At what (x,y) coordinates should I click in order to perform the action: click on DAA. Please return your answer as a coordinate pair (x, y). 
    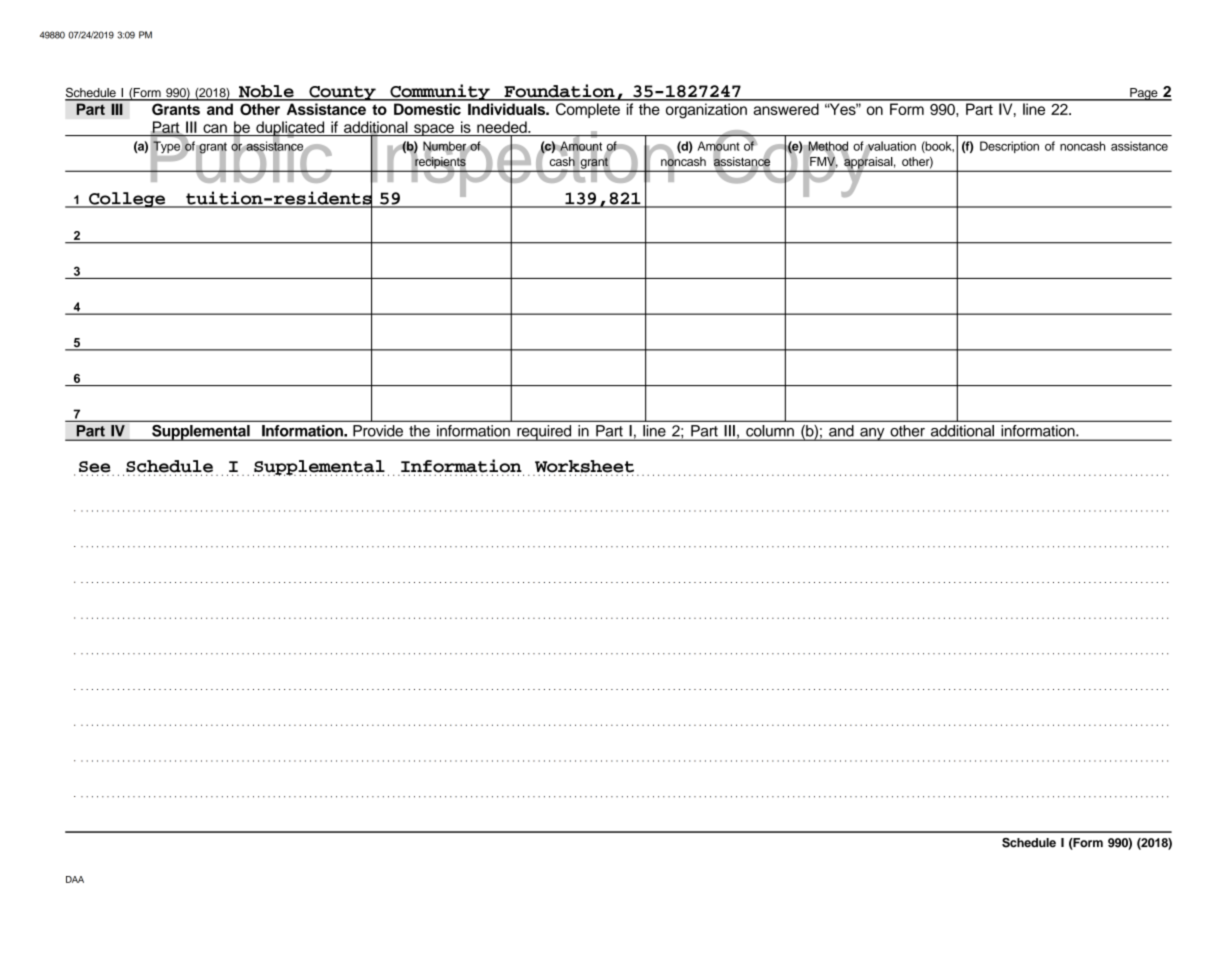
    Looking at the image, I should click on (75, 879).
